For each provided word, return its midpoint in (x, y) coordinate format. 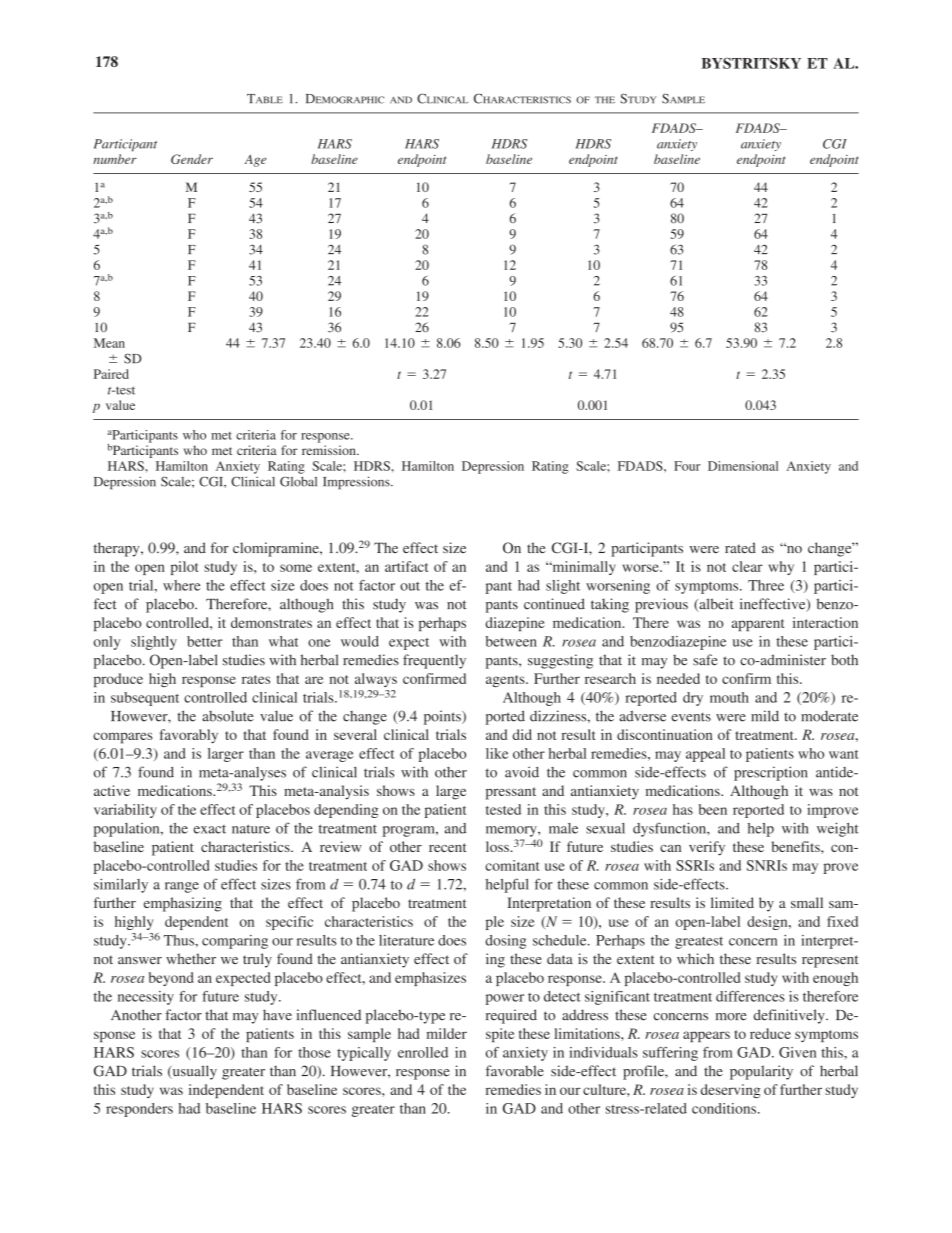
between (511, 641)
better (204, 641)
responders (139, 1110)
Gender (192, 159)
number (115, 159)
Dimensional (743, 466)
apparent (758, 625)
